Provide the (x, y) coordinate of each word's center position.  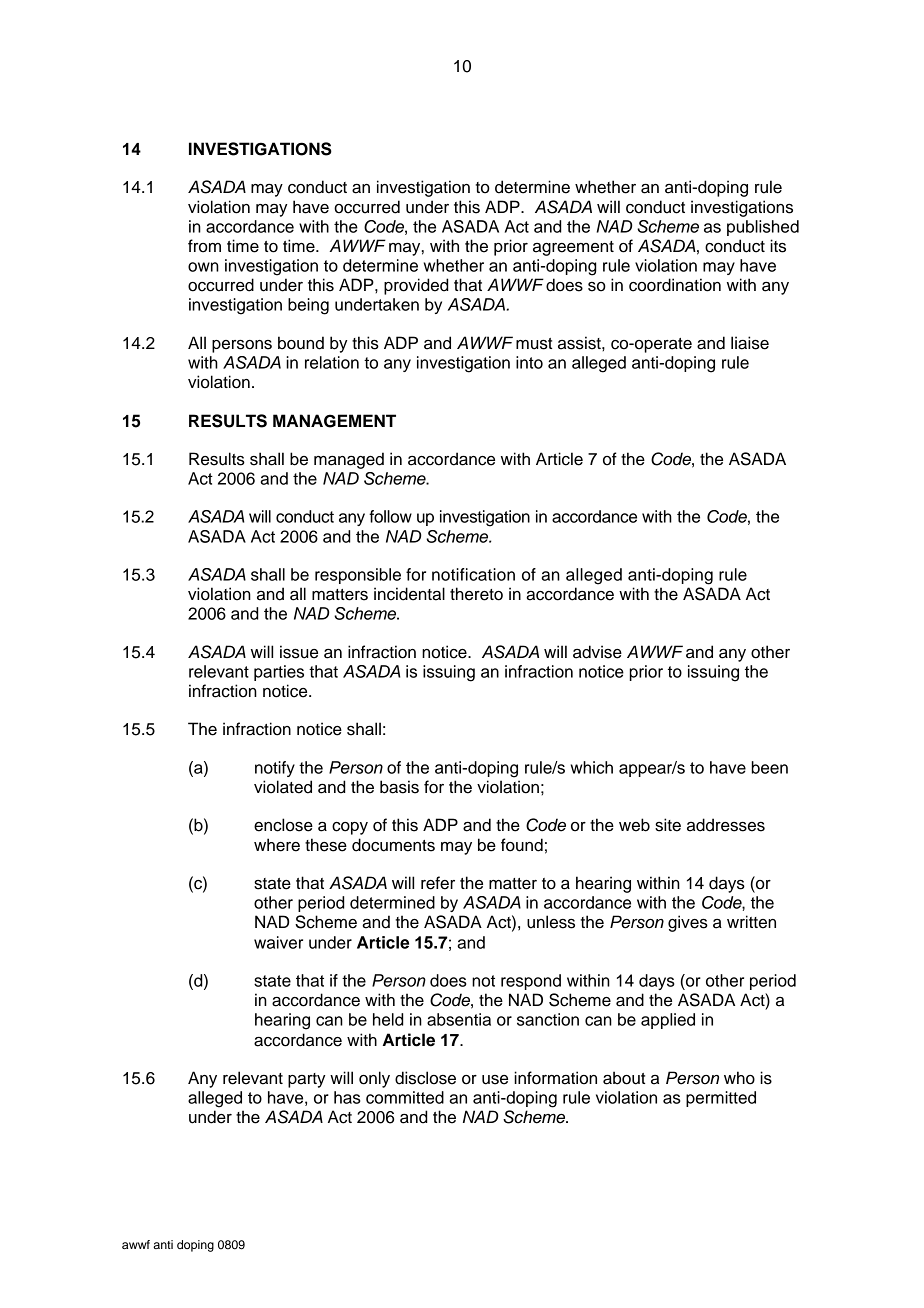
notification (473, 574)
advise (597, 652)
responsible (358, 576)
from (204, 246)
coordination (675, 285)
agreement (573, 248)
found (522, 845)
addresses (726, 825)
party (306, 1080)
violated (283, 787)
